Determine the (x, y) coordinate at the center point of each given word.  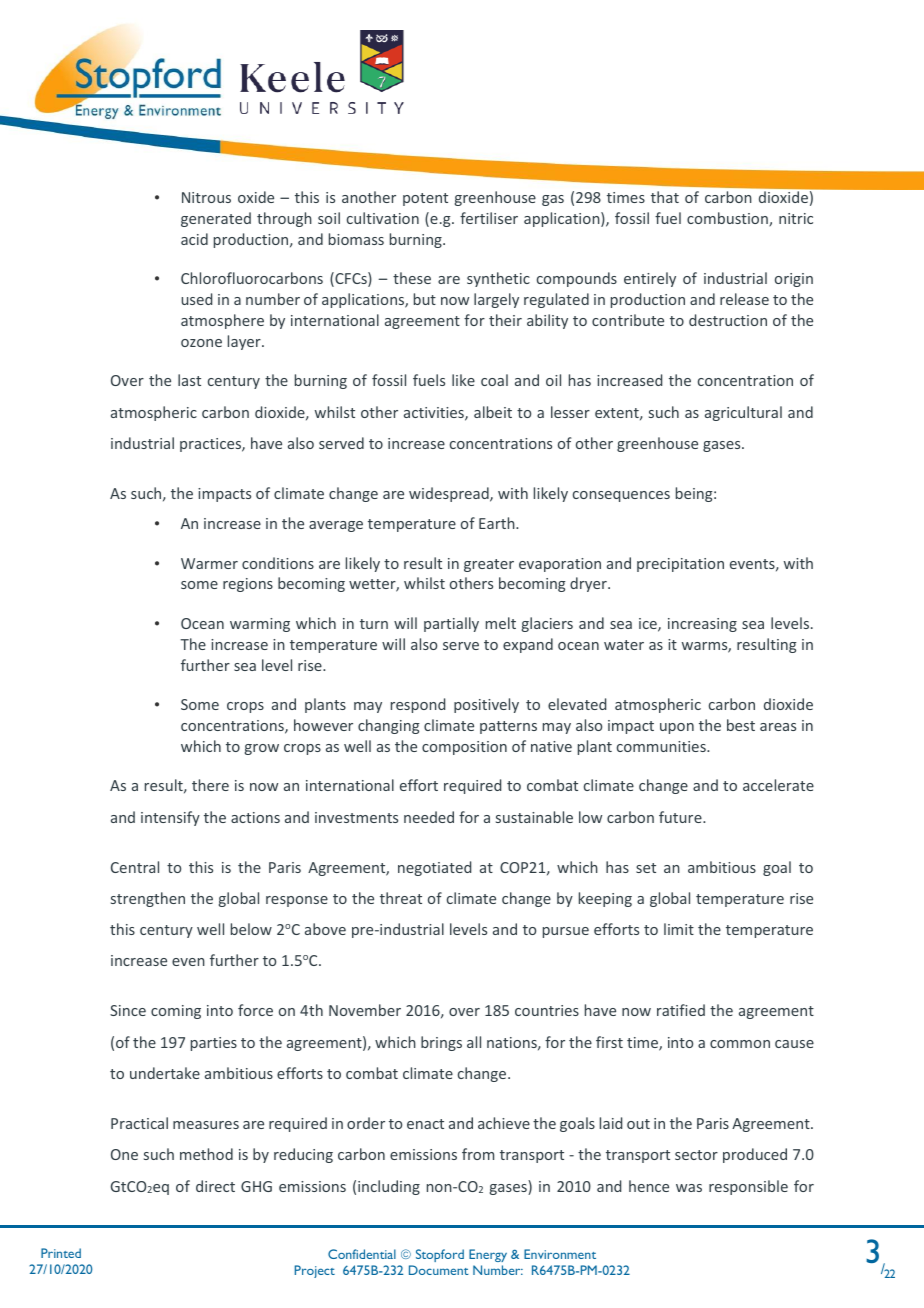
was (689, 1188)
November (365, 1010)
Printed (61, 1253)
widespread (450, 494)
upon (677, 728)
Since (128, 1010)
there (210, 785)
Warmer (209, 563)
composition (464, 748)
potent (425, 199)
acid (194, 239)
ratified (681, 1010)
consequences (621, 496)
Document (439, 1270)
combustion (728, 219)
